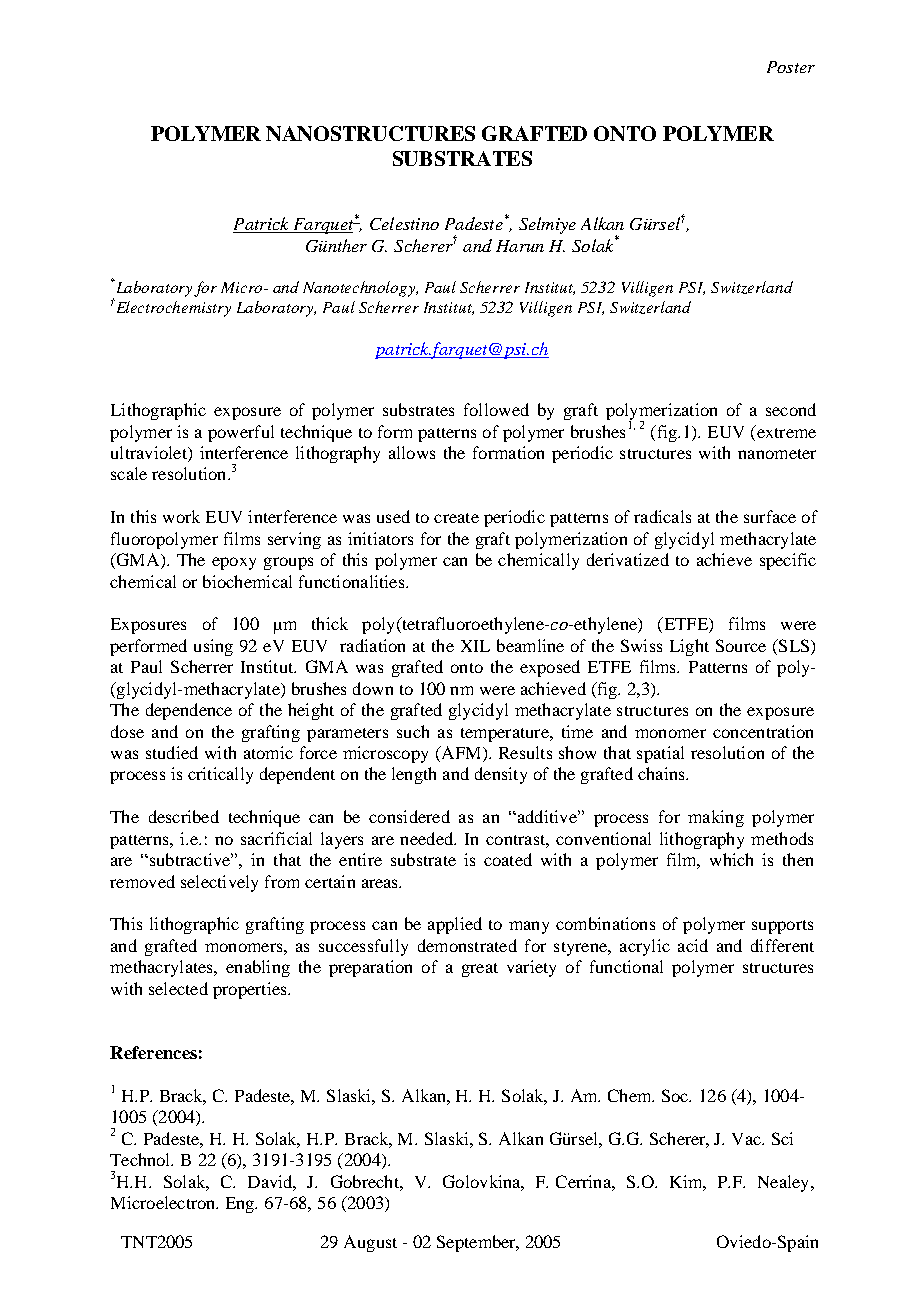 The height and width of the document is (1308, 924). What do you see at coordinates (791, 409) in the document?
I see `second` at bounding box center [791, 409].
